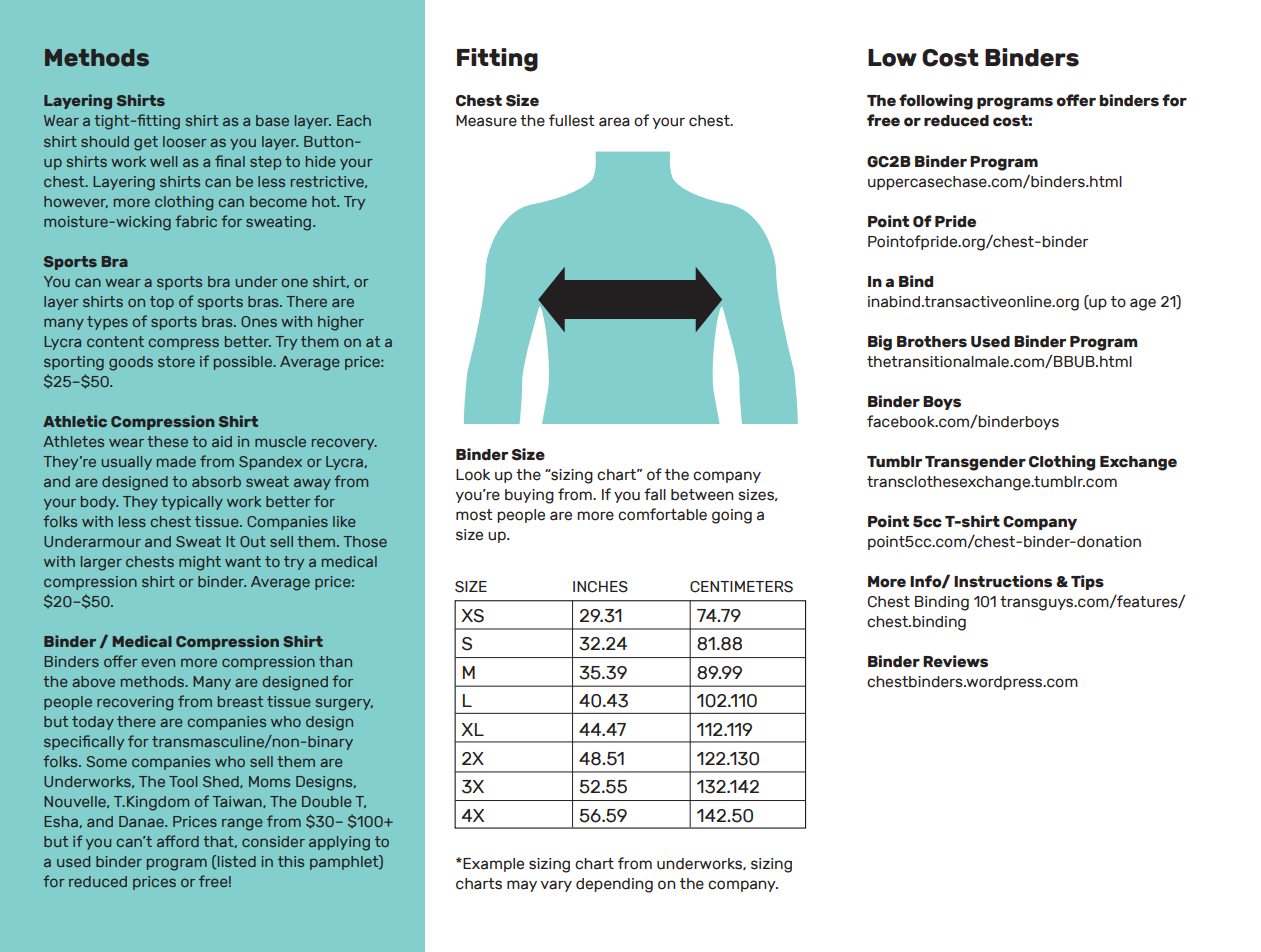 This screenshot has width=1261, height=952. I want to click on vary, so click(556, 886).
